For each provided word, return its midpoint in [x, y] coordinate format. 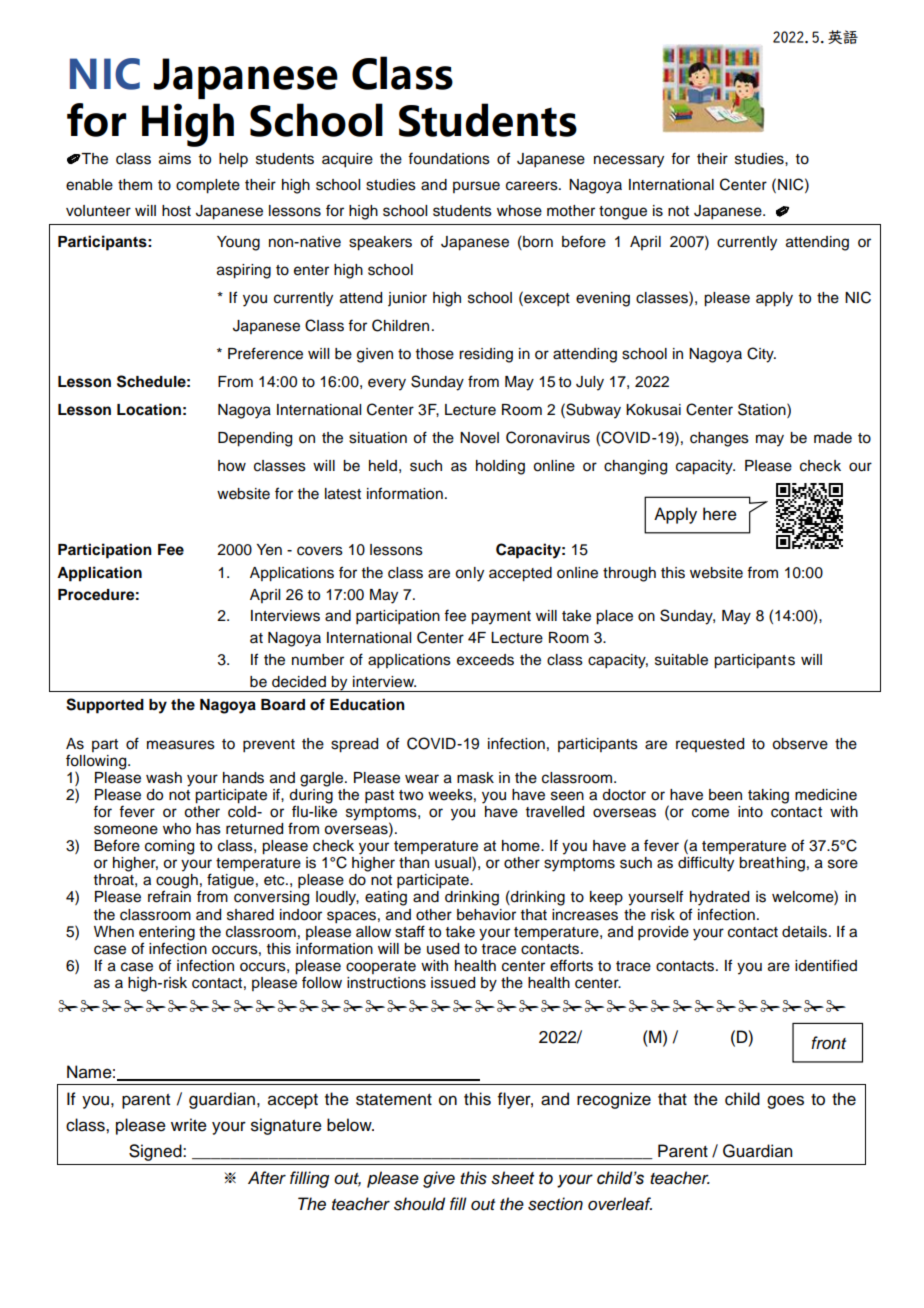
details [804, 932]
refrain [169, 896]
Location [149, 409]
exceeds [485, 660]
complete [208, 186]
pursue [476, 187]
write [189, 1125]
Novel [479, 438]
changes [719, 439]
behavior [486, 915]
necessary [629, 161]
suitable [681, 660]
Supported [105, 706]
